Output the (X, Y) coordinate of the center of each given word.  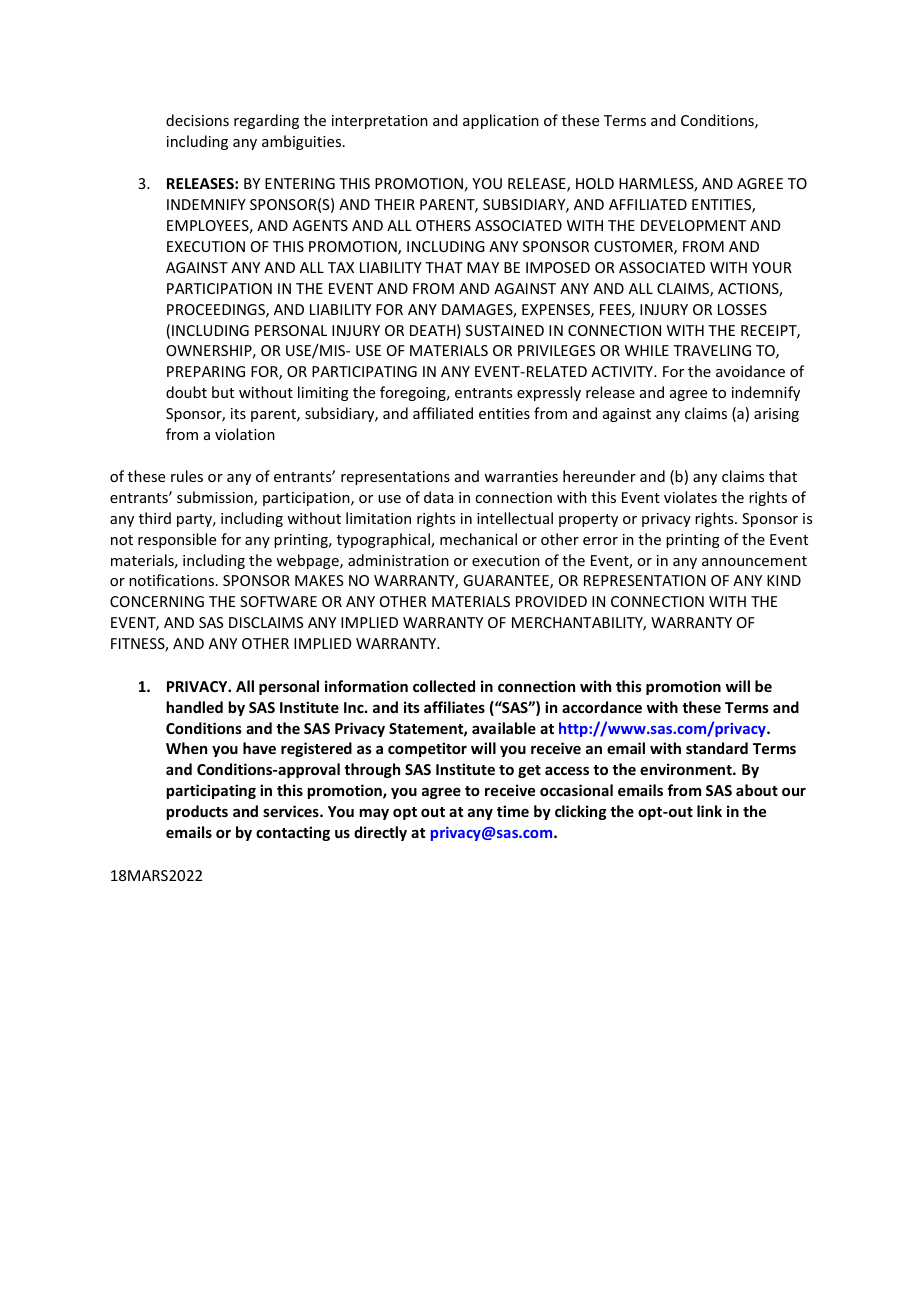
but (223, 392)
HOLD (595, 183)
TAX (341, 267)
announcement (754, 561)
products (197, 812)
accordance (602, 707)
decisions (197, 120)
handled (194, 707)
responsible (177, 540)
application (501, 121)
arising (776, 415)
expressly (549, 393)
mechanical (478, 539)
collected (444, 686)
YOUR (772, 267)
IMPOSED (558, 267)
